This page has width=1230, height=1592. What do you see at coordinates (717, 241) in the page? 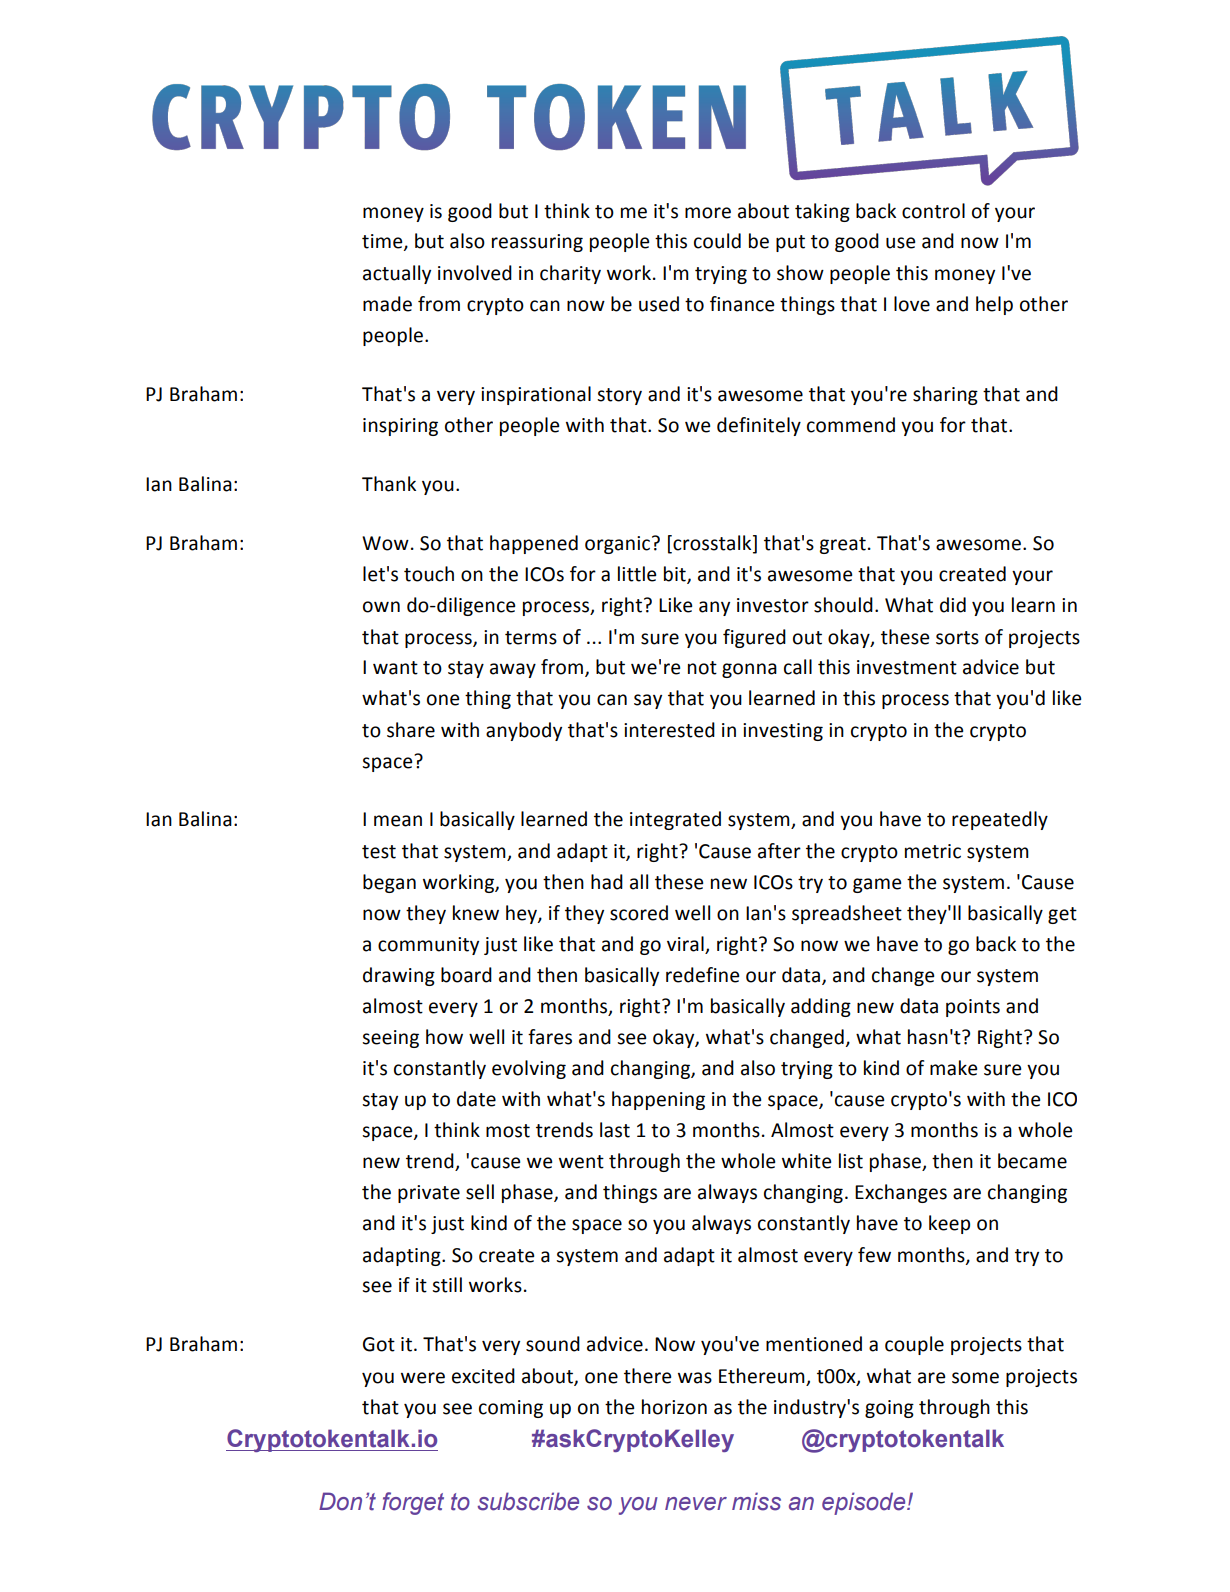
I see `could` at bounding box center [717, 241].
